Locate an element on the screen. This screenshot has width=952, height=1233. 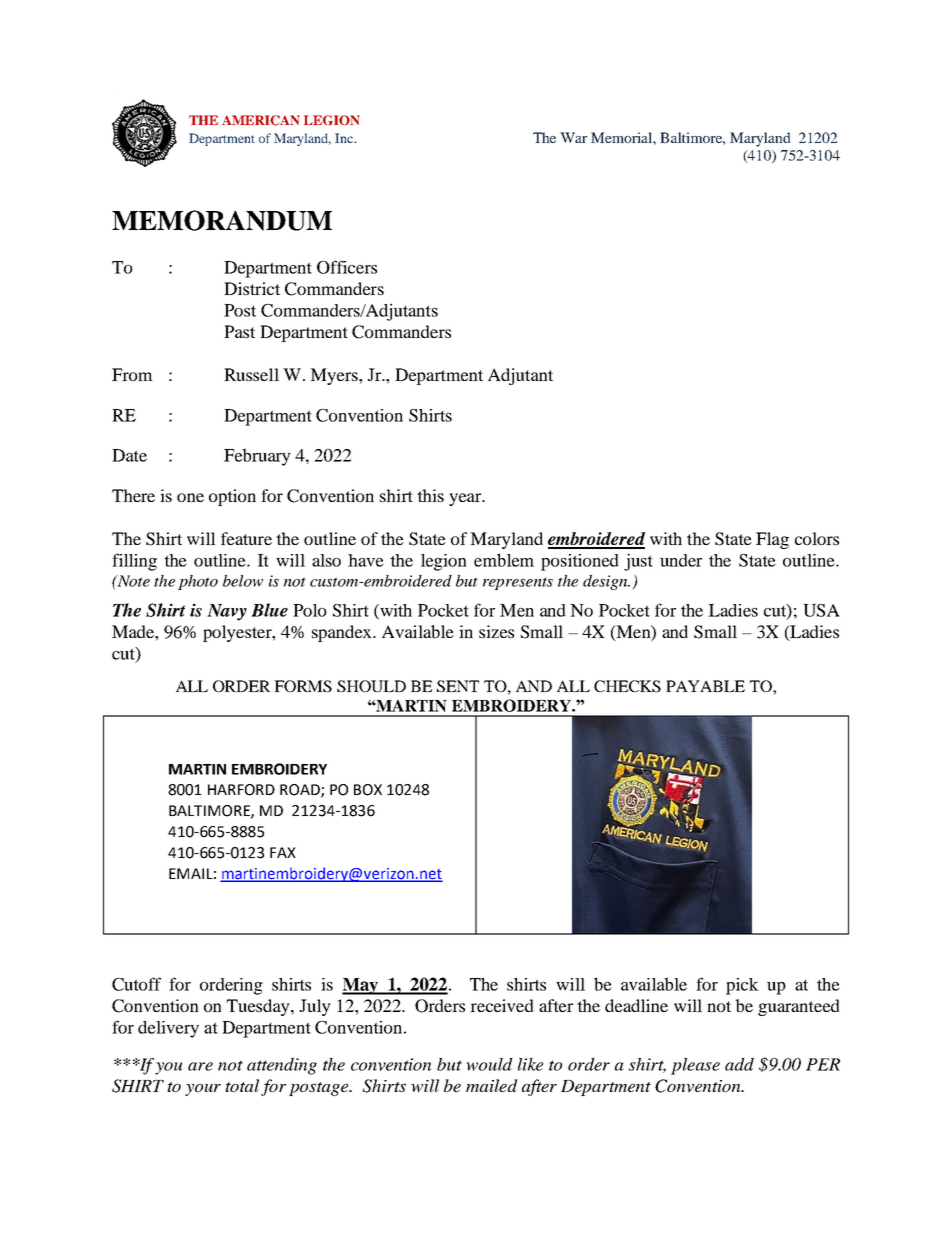
AMERICAN is located at coordinates (261, 120).
